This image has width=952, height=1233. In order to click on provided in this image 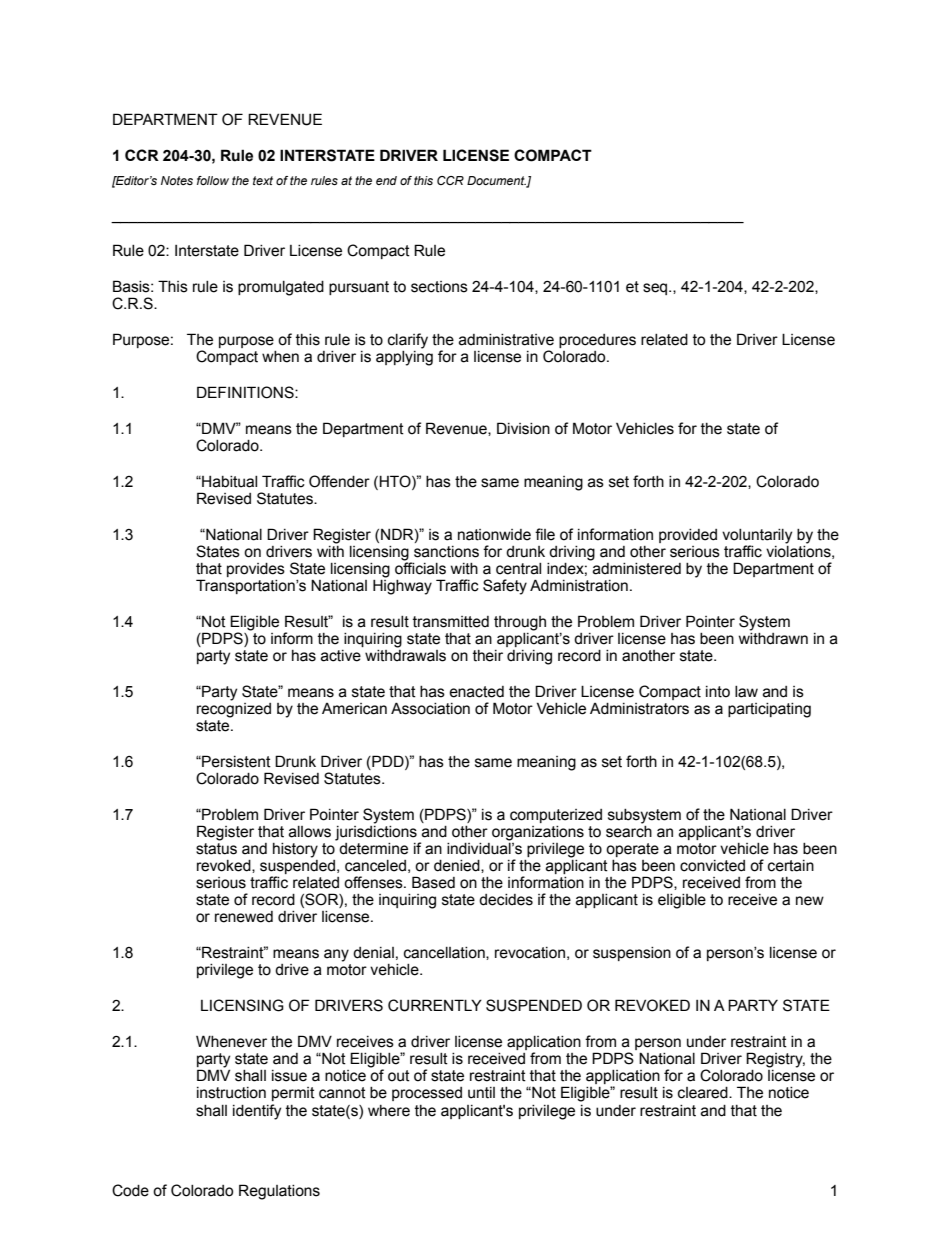, I will do `click(688, 536)`.
